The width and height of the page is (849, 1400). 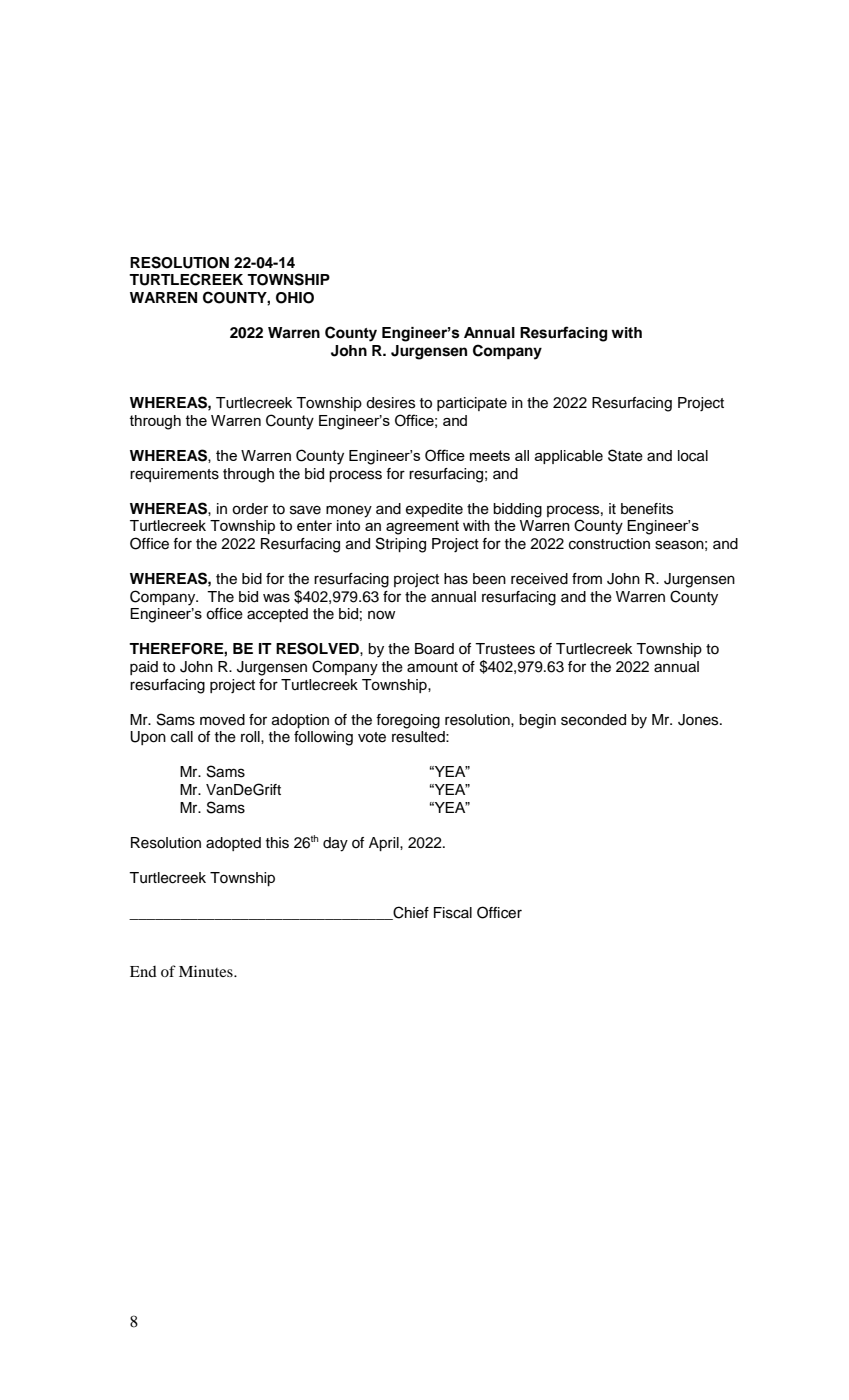 I want to click on call, so click(x=182, y=737).
